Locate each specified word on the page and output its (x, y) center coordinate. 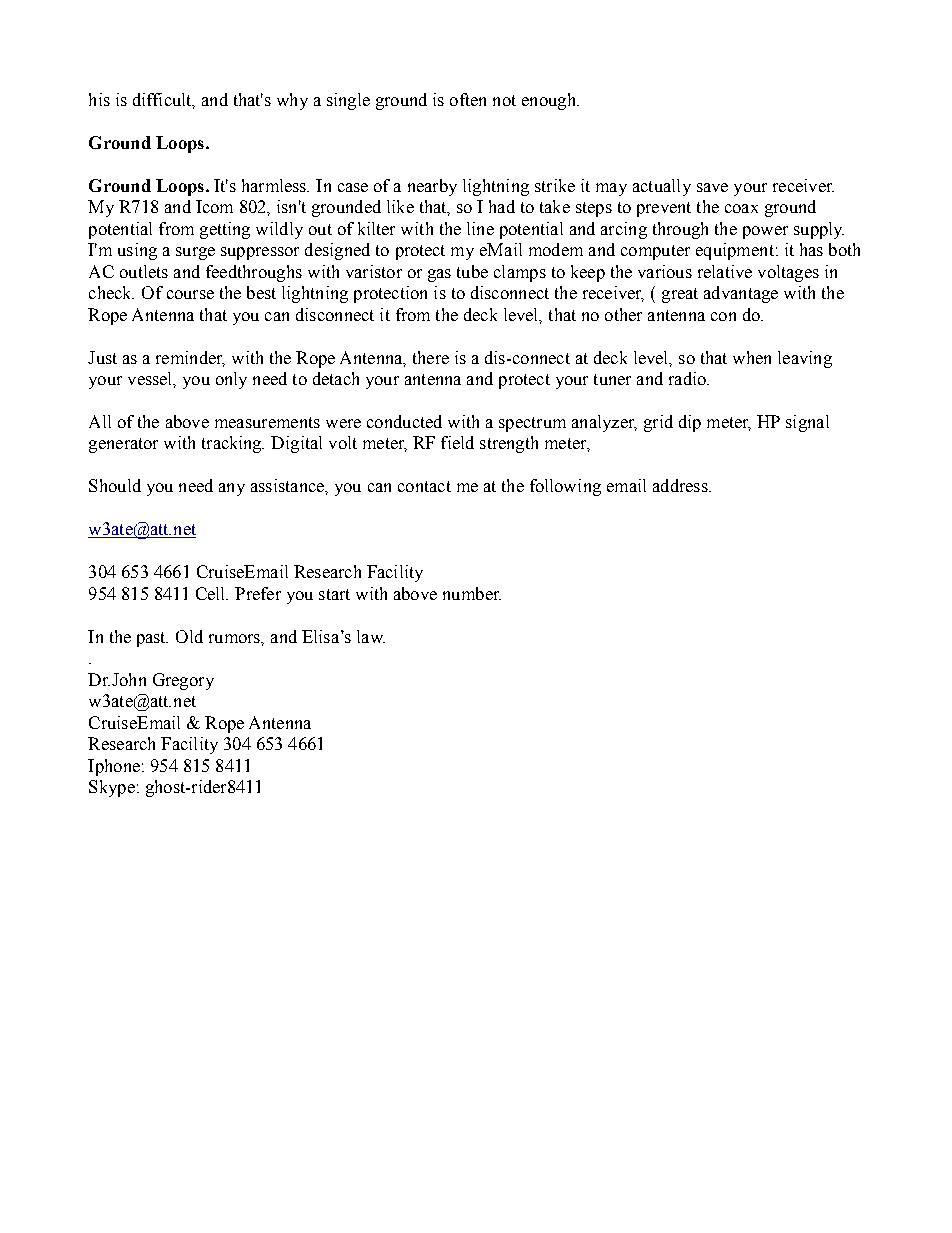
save (712, 187)
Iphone (114, 767)
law (371, 636)
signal (807, 423)
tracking (233, 444)
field (457, 442)
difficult (163, 100)
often (468, 99)
